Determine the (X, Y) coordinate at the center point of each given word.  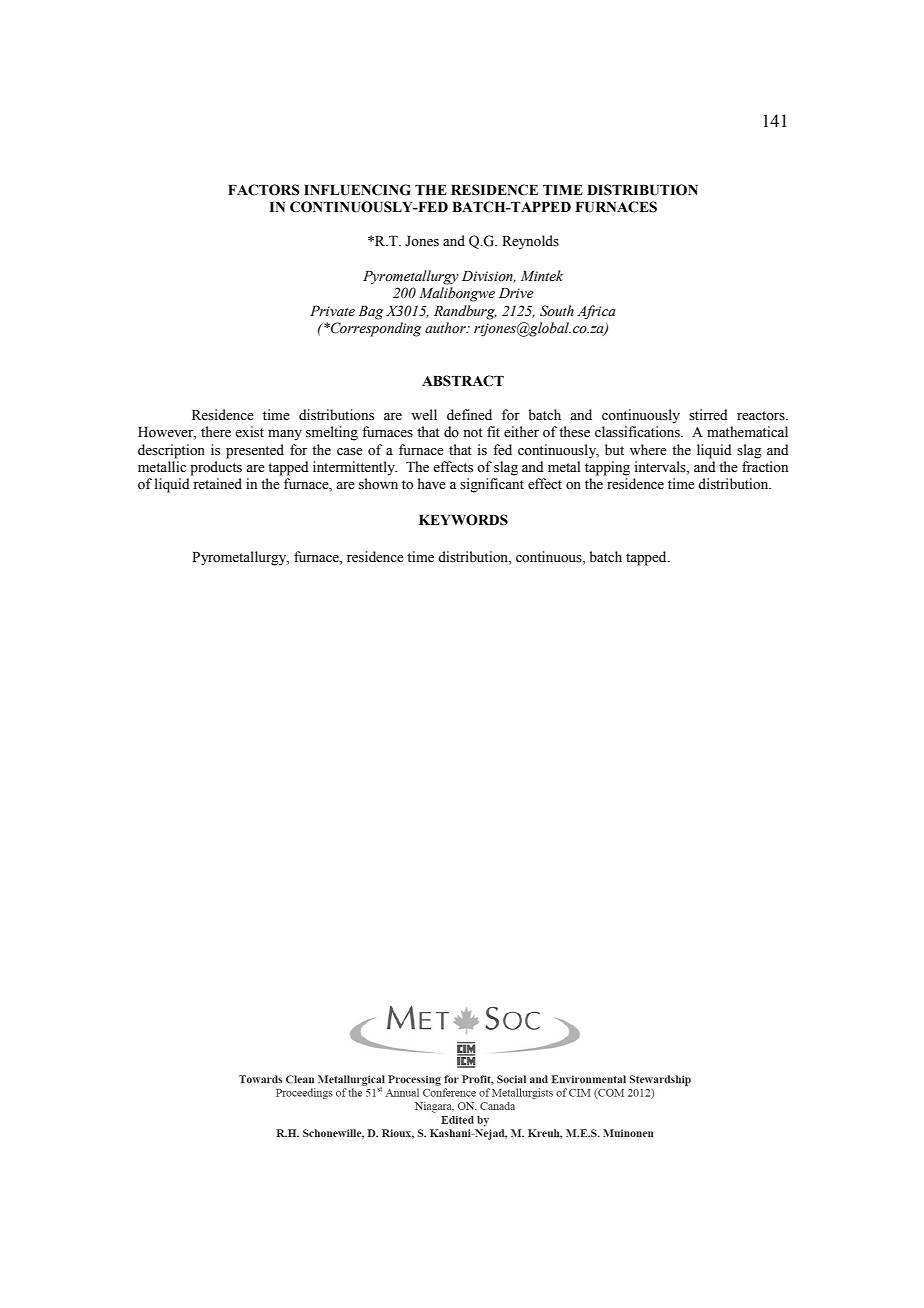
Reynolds (530, 242)
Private (332, 311)
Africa (596, 312)
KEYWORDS (463, 520)
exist (249, 432)
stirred (708, 415)
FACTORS (264, 190)
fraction (765, 466)
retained (217, 484)
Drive (516, 293)
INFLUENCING (357, 190)
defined (469, 415)
